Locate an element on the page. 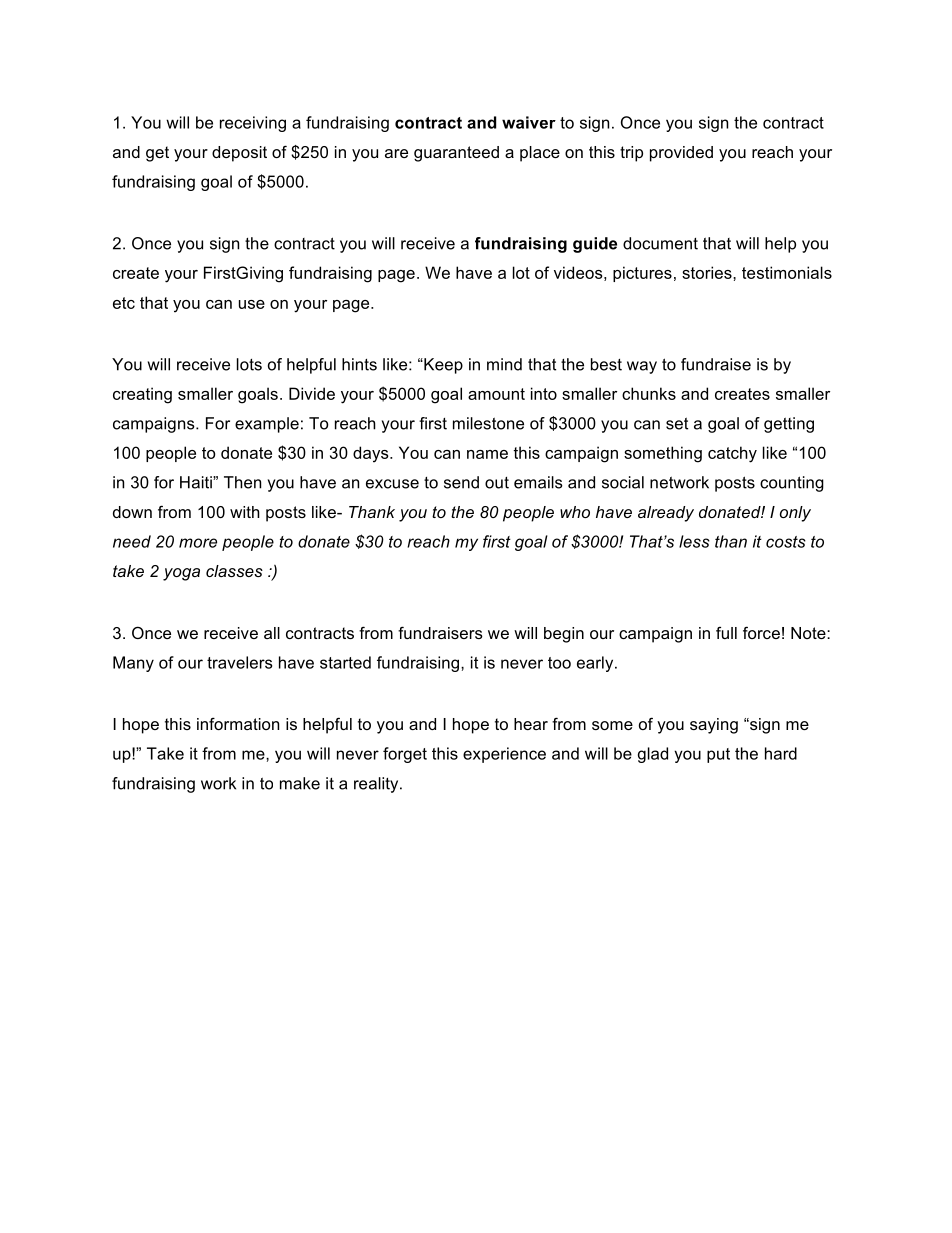 The height and width of the page is (1233, 952). information is located at coordinates (238, 723).
